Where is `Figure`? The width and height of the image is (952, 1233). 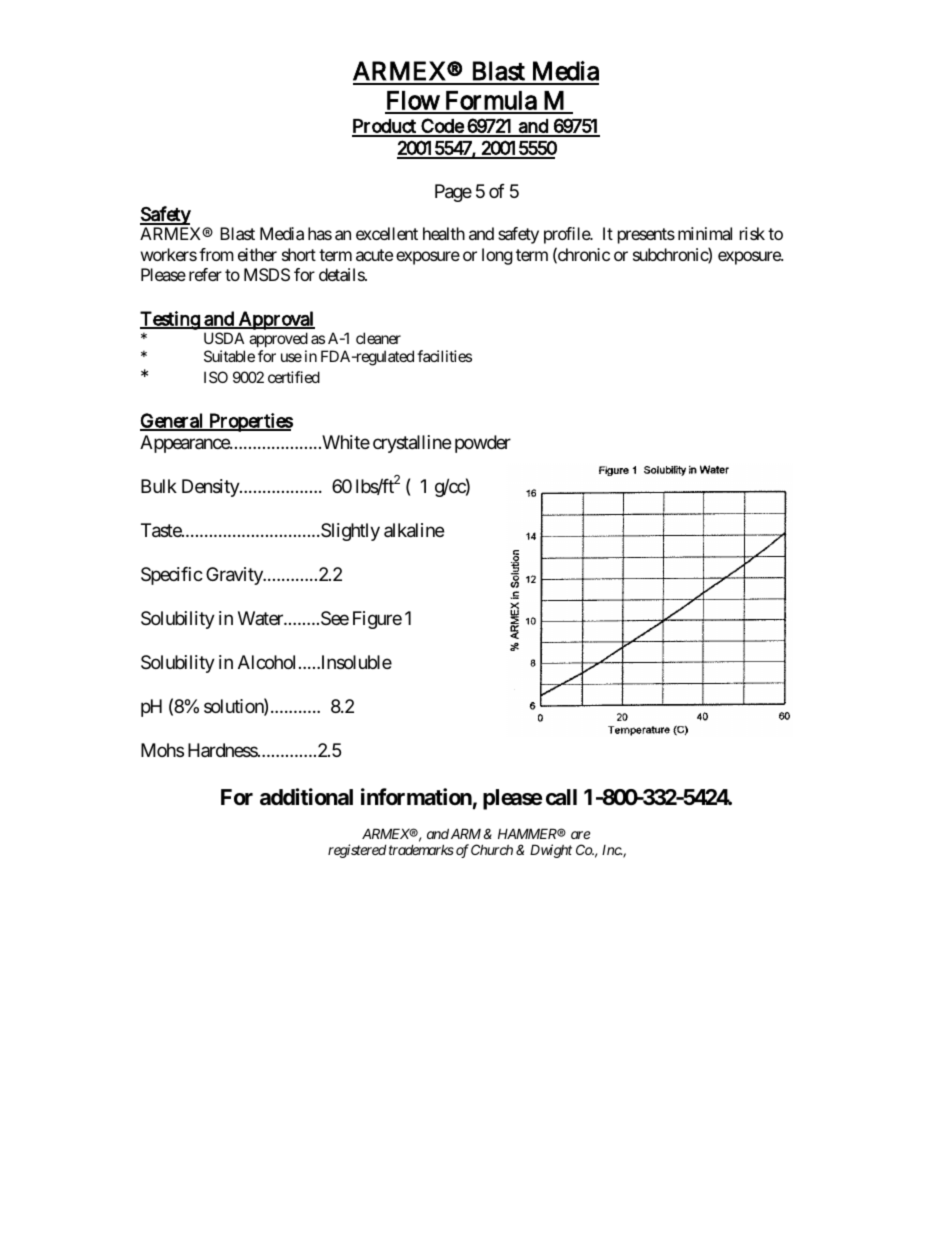 Figure is located at coordinates (377, 620).
